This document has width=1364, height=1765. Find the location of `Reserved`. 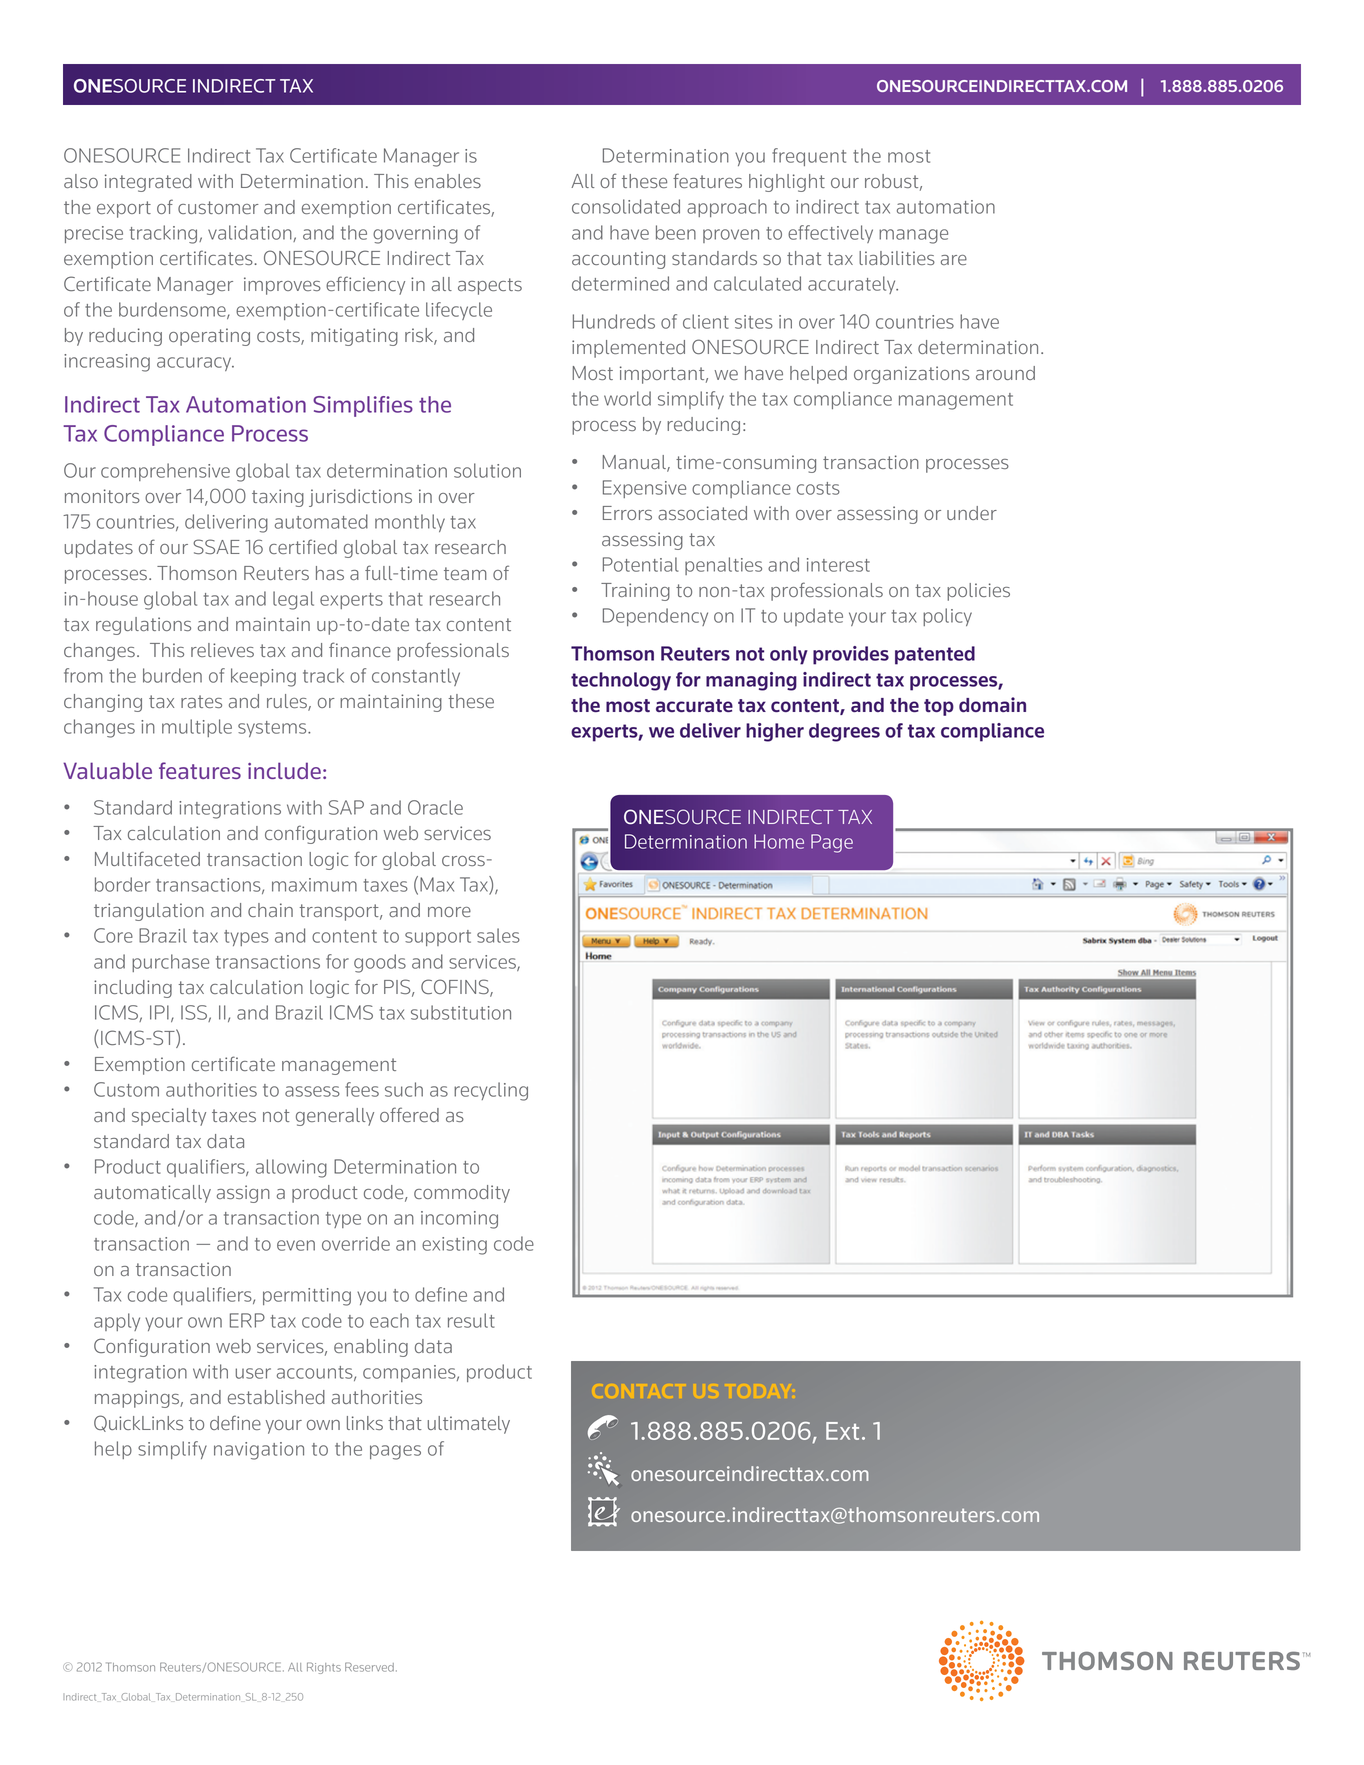

Reserved is located at coordinates (369, 1667).
